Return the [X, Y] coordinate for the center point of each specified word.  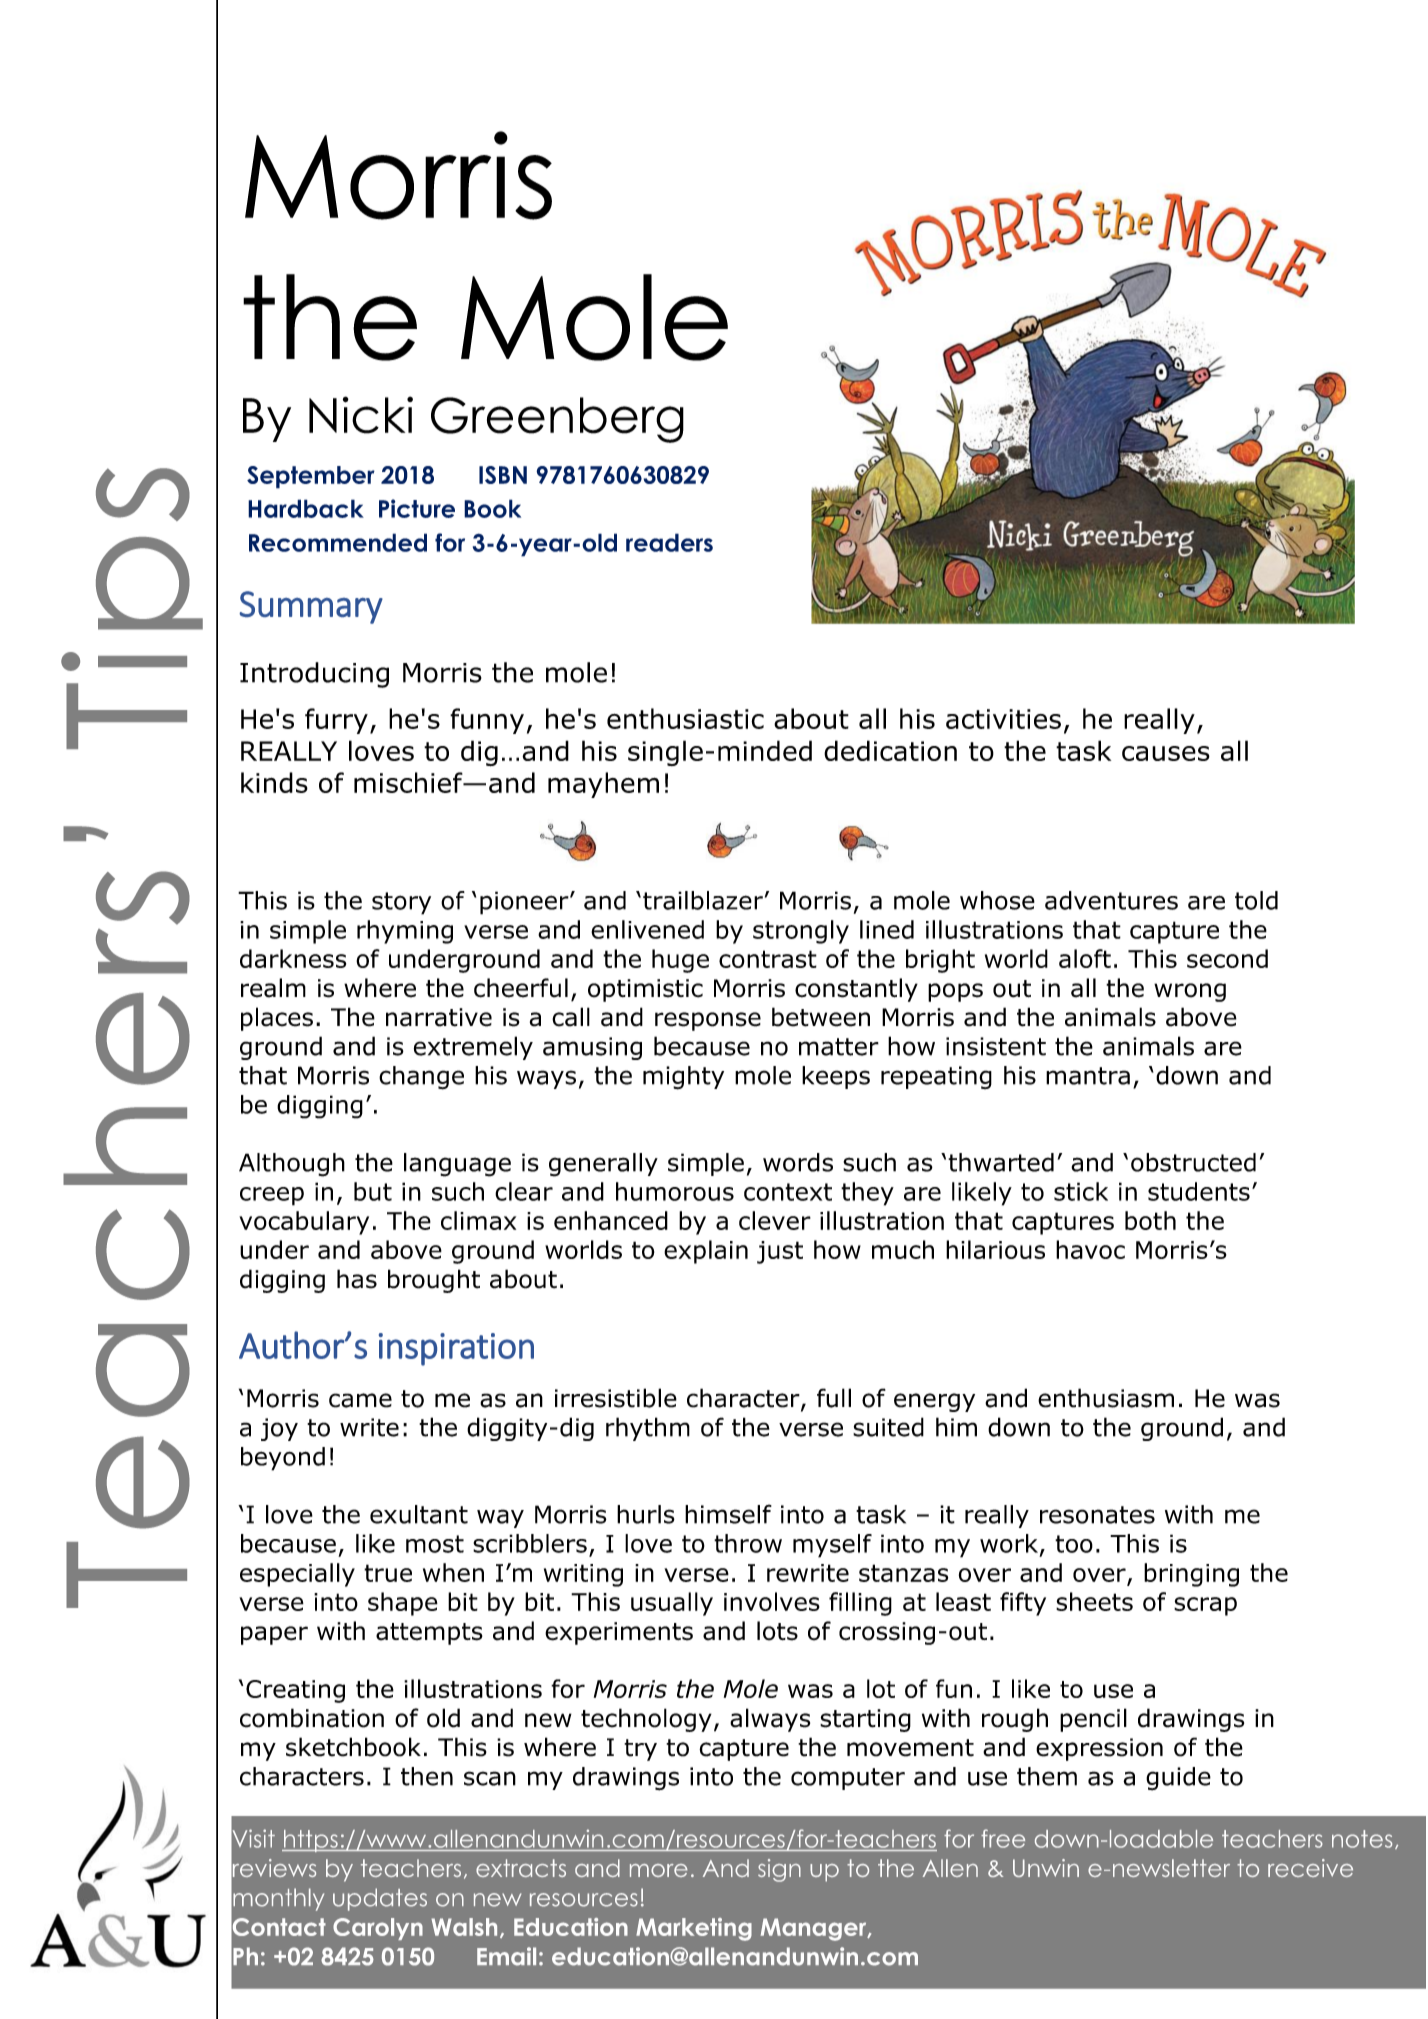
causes [1166, 753]
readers [669, 542]
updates [380, 1899]
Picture [417, 508]
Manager [815, 1929]
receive [1310, 1868]
